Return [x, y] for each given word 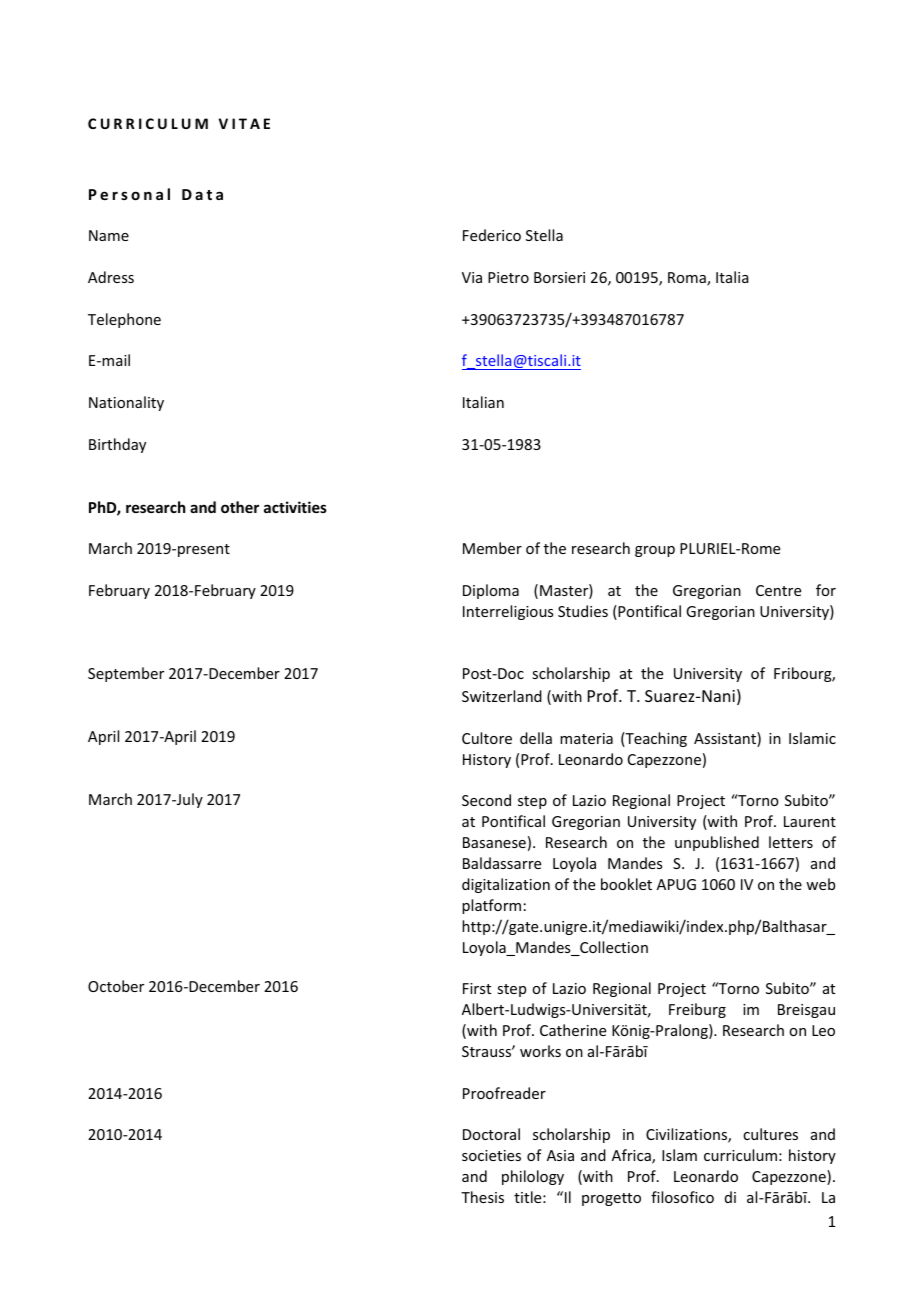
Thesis [482, 1197]
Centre [778, 590]
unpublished [717, 843]
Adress [111, 277]
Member [492, 548]
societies [491, 1155]
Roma [688, 279]
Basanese [494, 842]
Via [472, 277]
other [240, 507]
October [116, 986]
